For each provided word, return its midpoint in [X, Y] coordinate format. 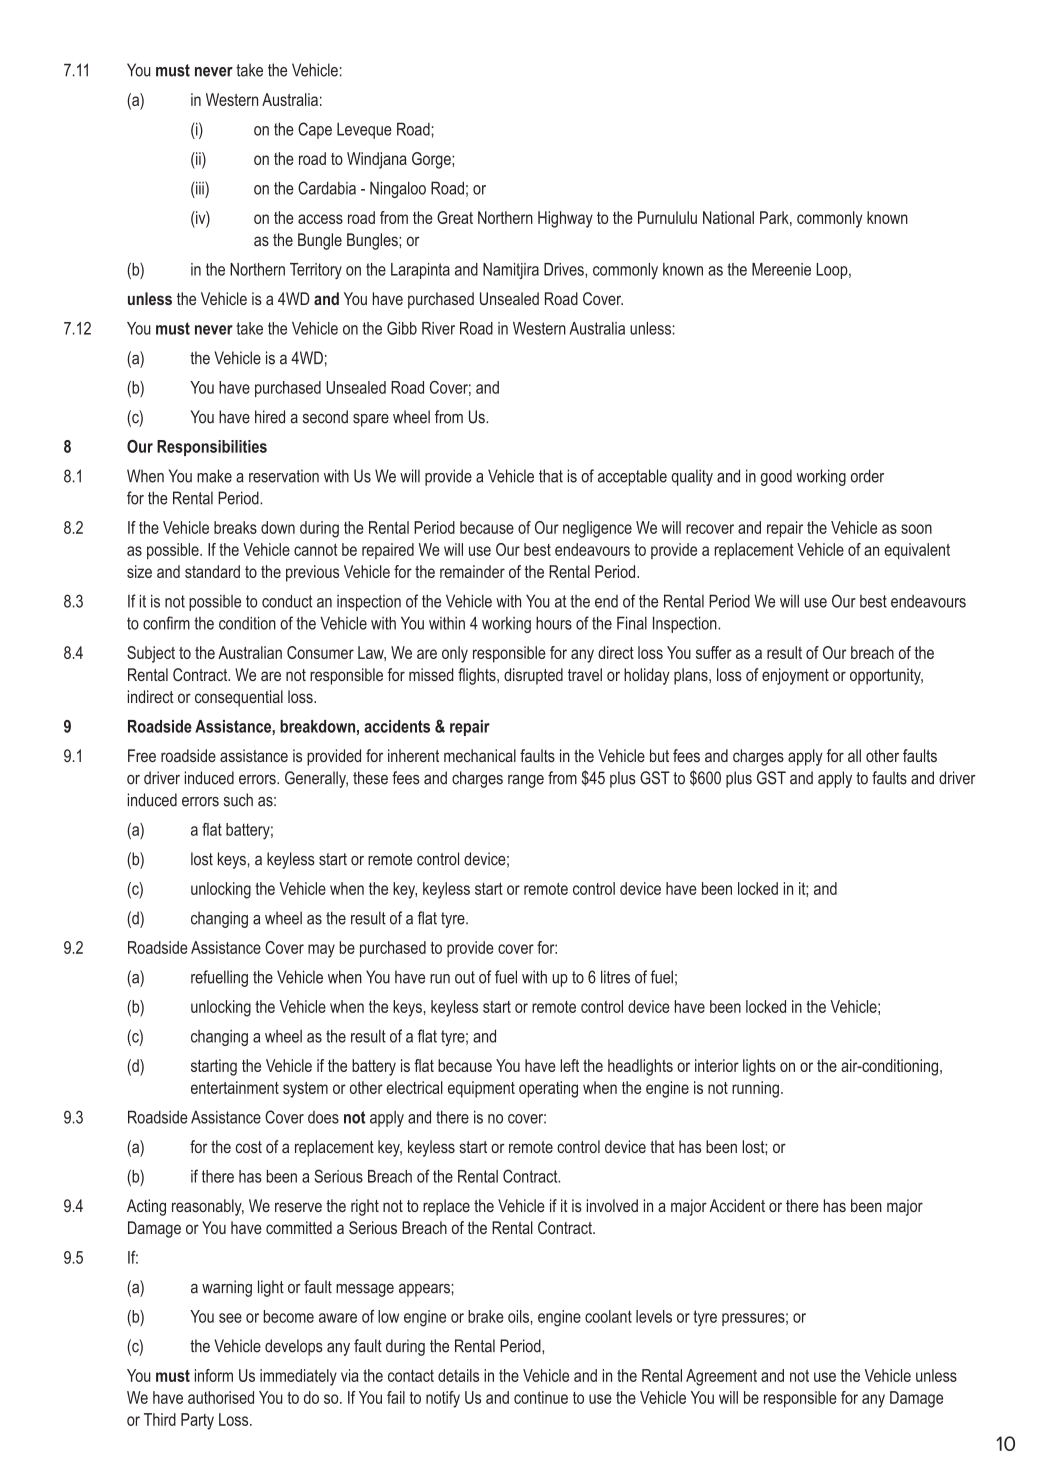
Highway [565, 219]
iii [200, 188]
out [465, 977]
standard [212, 571]
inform [214, 1375]
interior [717, 1065]
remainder [472, 571]
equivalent [917, 551]
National [728, 217]
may [321, 951]
